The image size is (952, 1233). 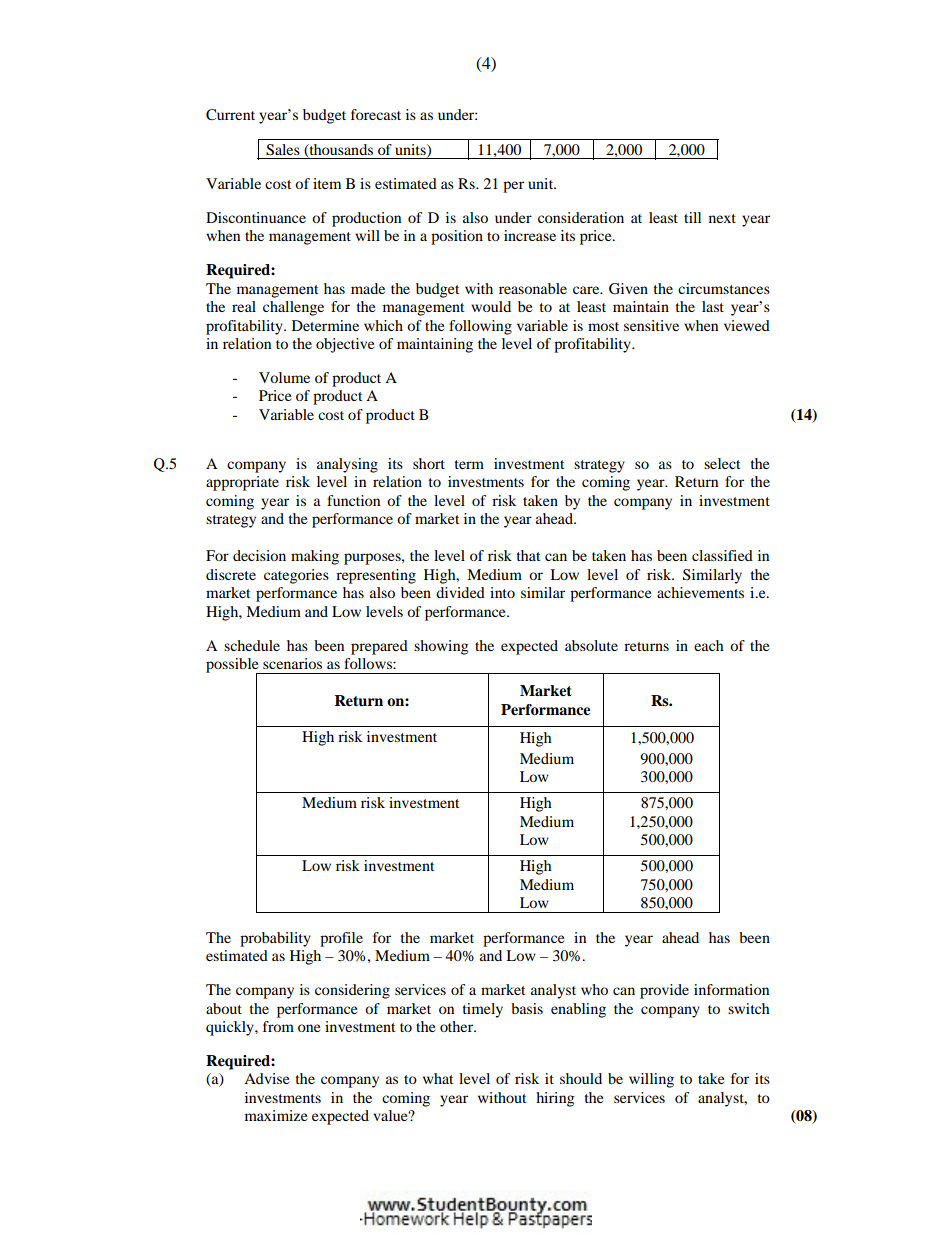 What do you see at coordinates (327, 183) in the document?
I see `item` at bounding box center [327, 183].
